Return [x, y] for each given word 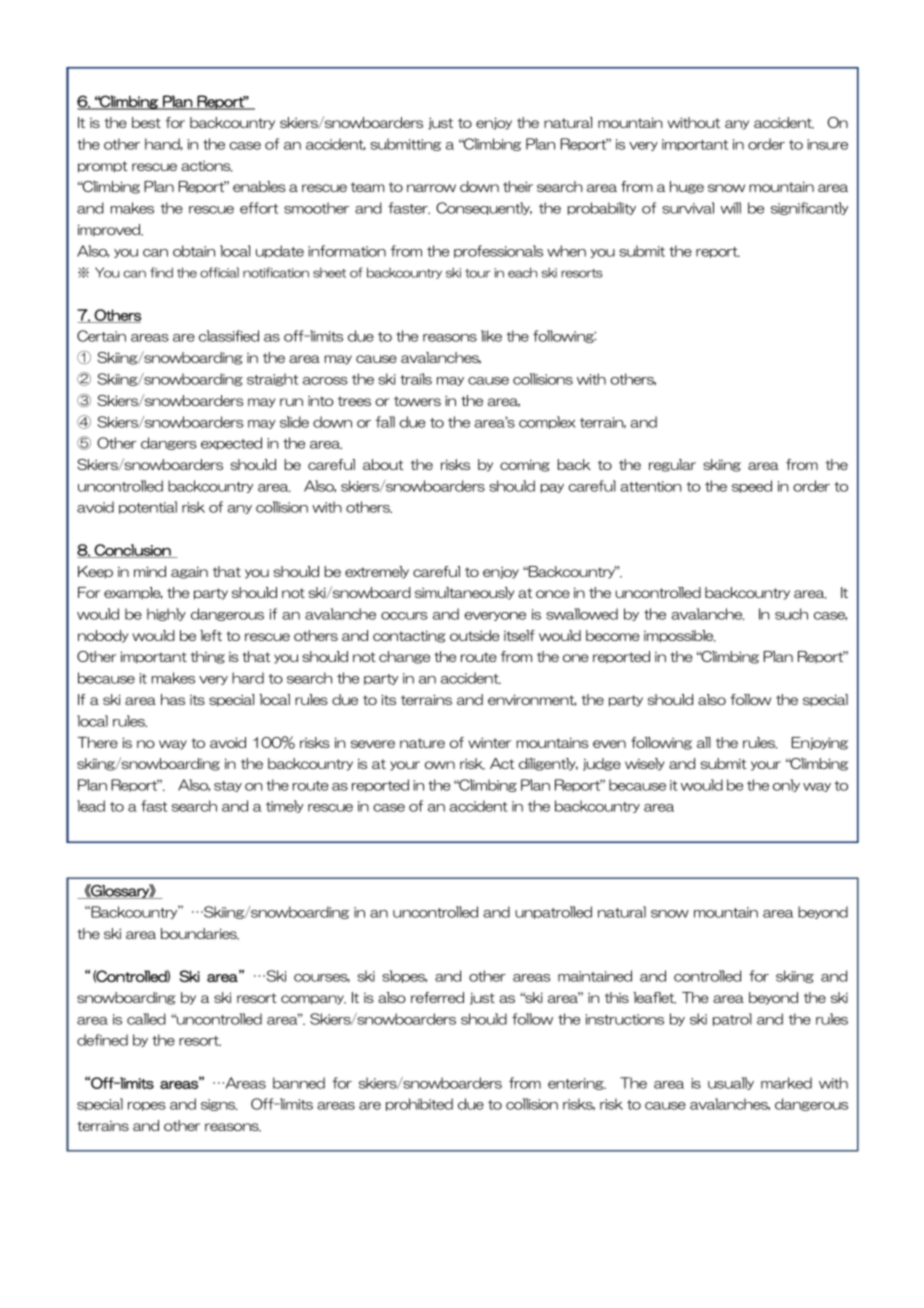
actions [207, 166]
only [786, 785]
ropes [147, 1106]
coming [525, 465]
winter [489, 742]
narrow [431, 188]
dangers [169, 443]
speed [752, 486]
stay [228, 786]
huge [687, 187]
